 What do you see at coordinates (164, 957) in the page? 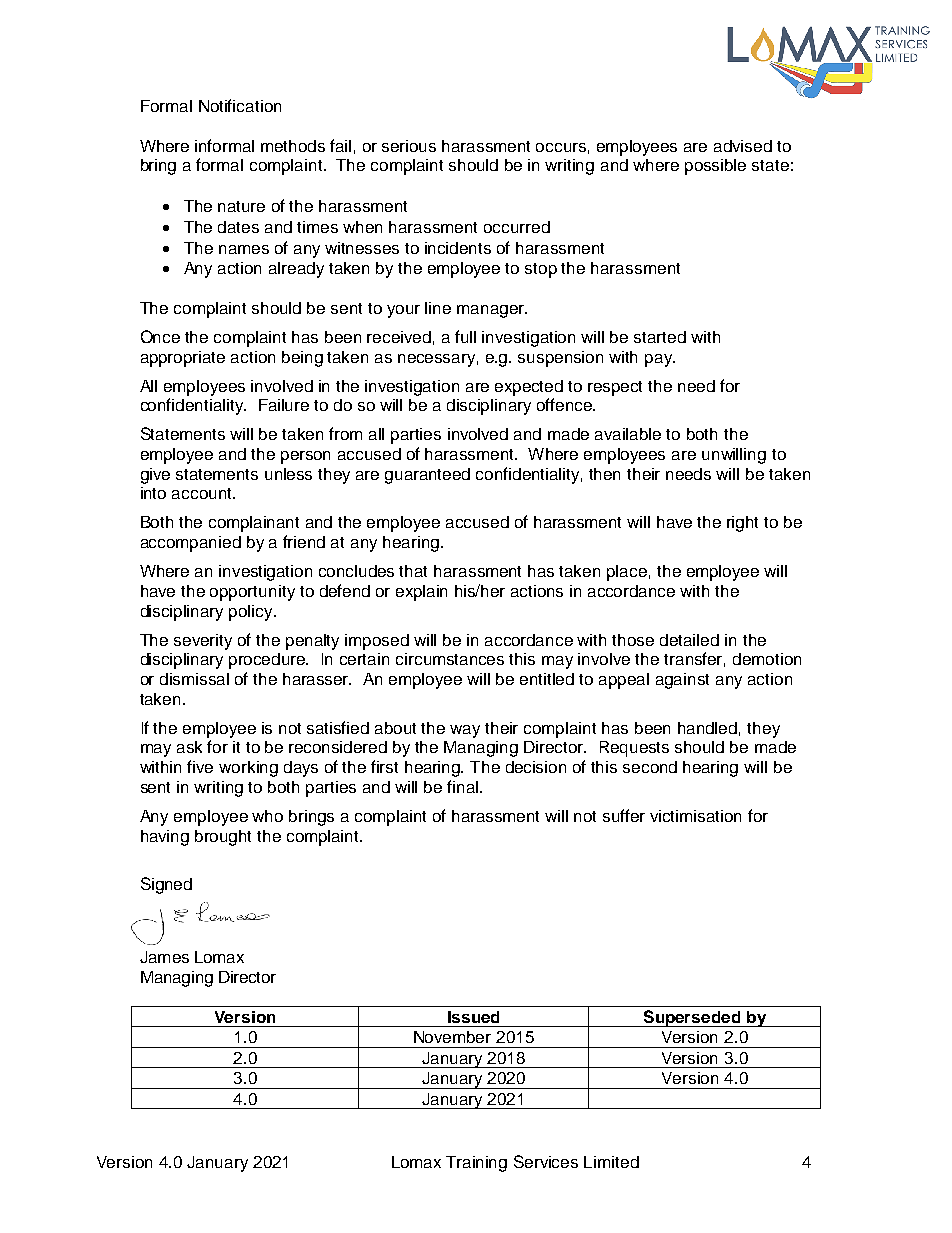
I see `James` at bounding box center [164, 957].
